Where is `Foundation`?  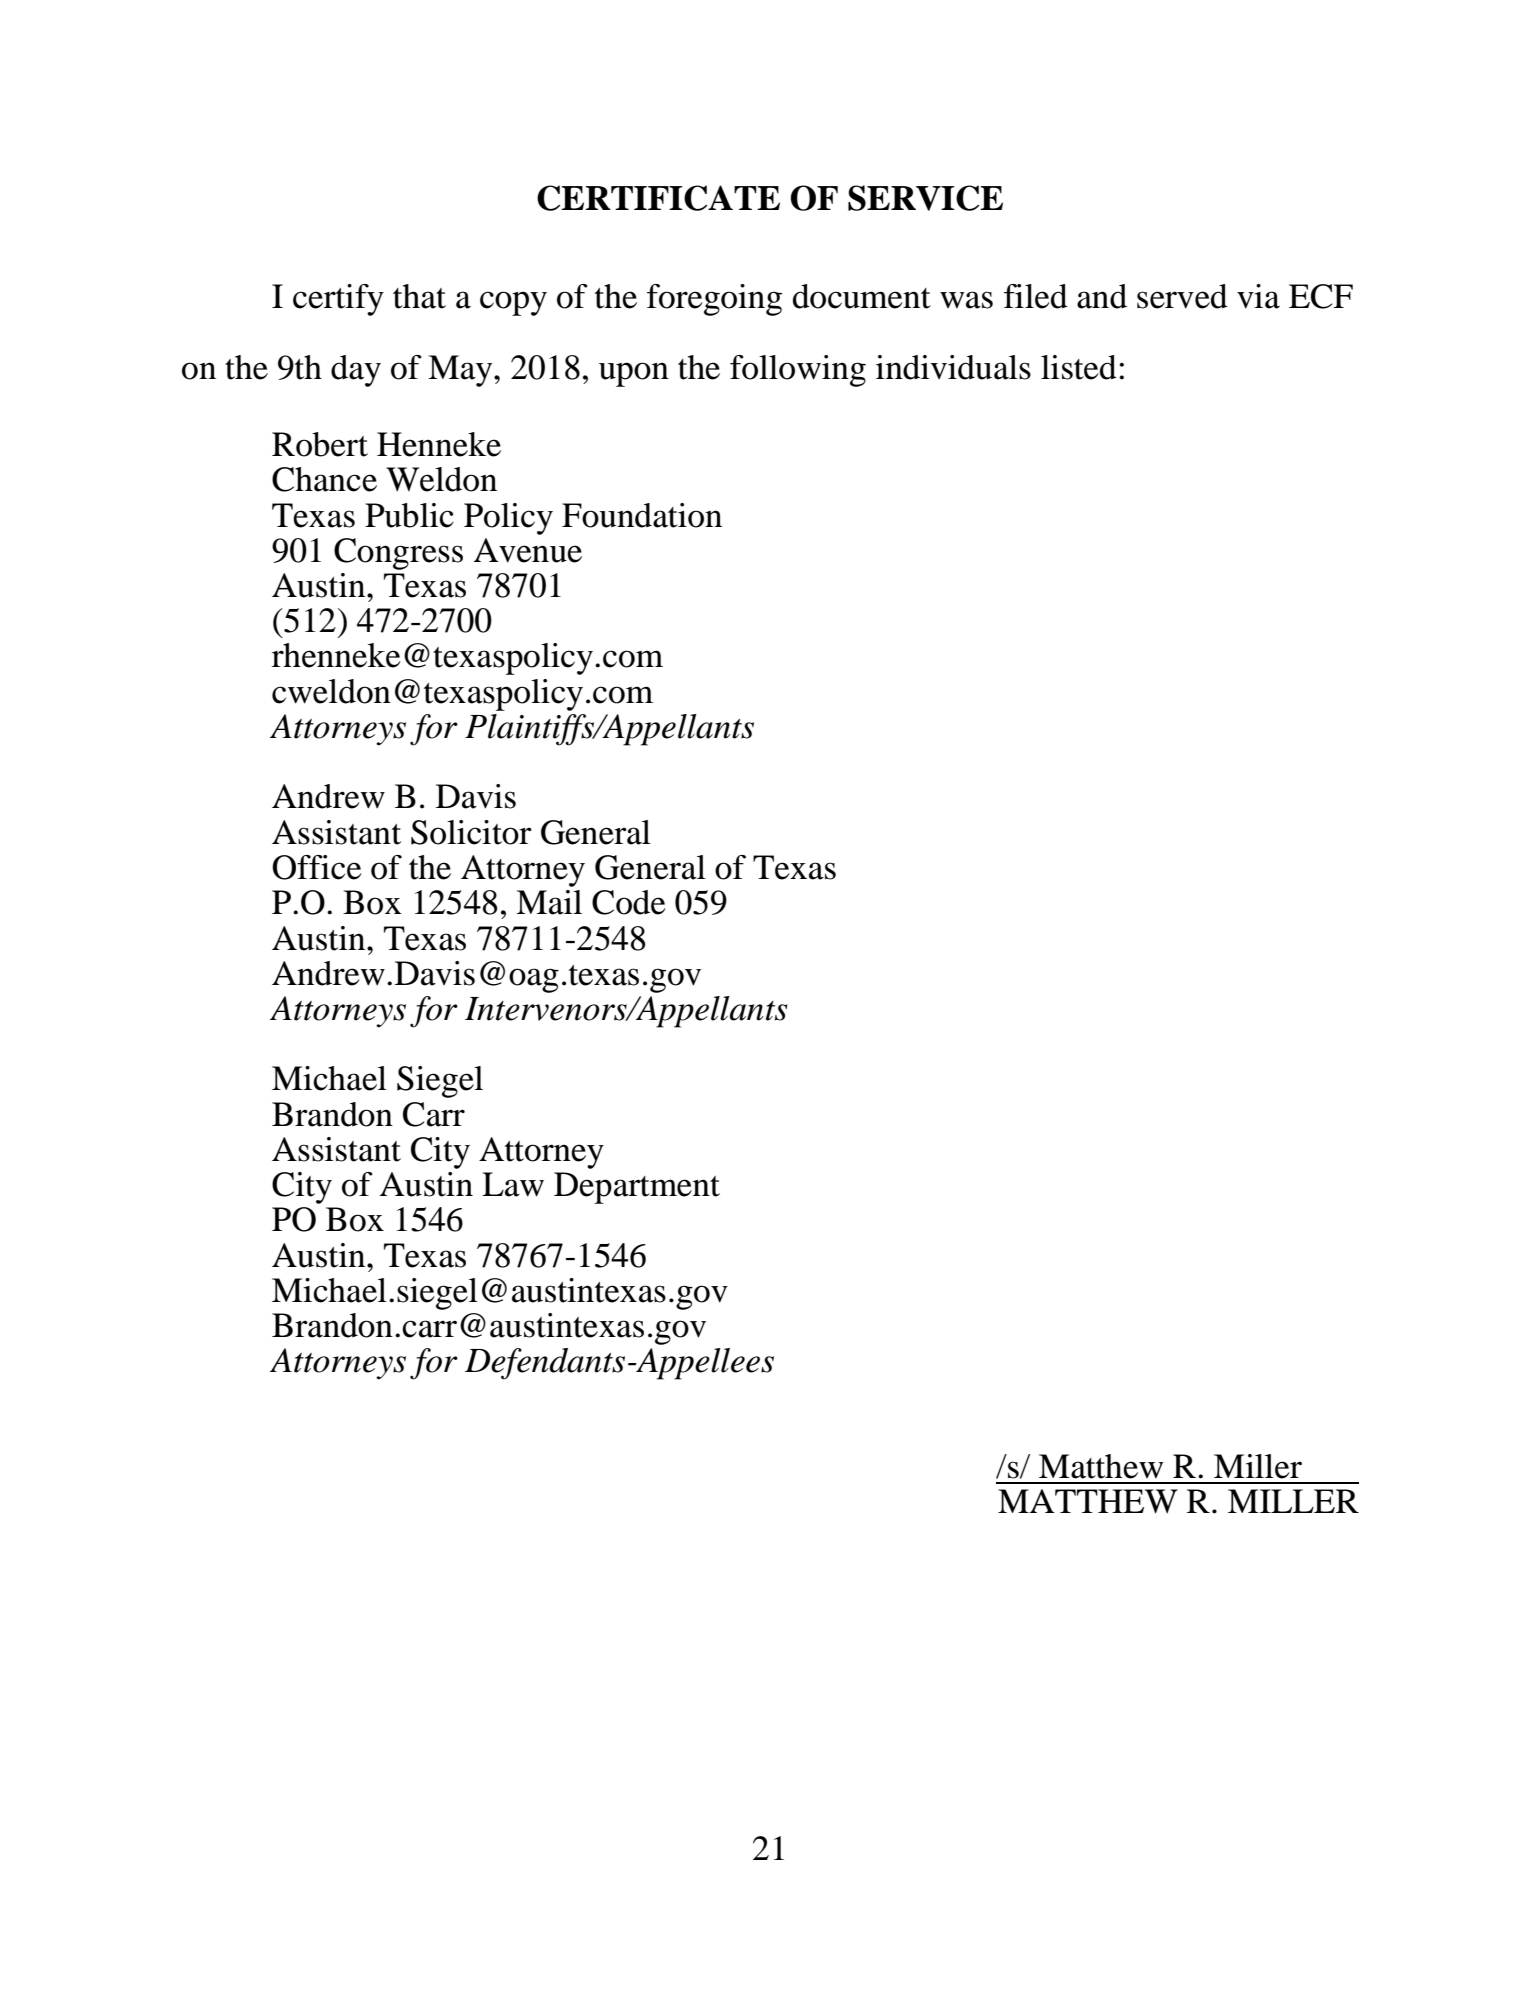
Foundation is located at coordinates (642, 515).
